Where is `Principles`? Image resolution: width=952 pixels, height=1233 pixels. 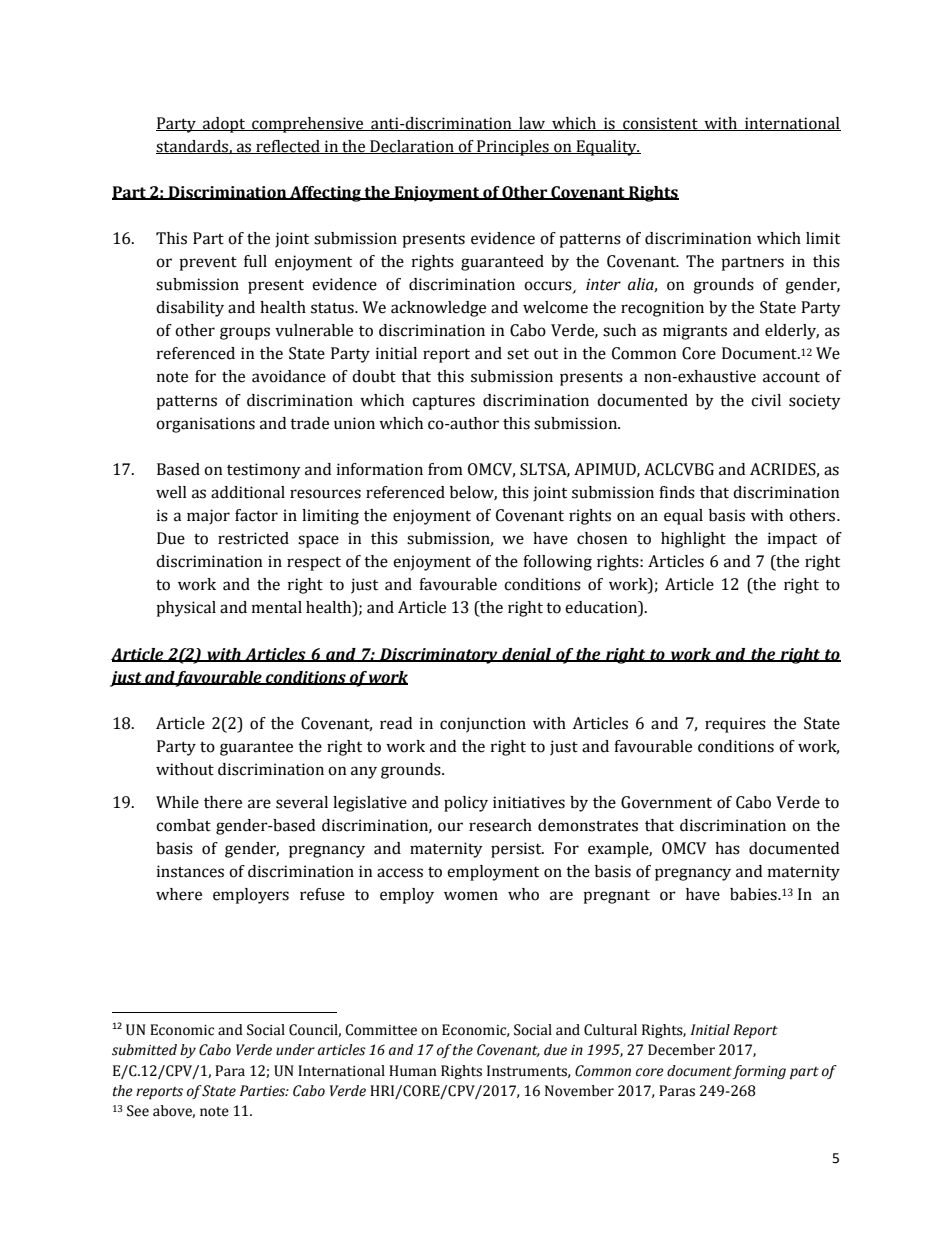
Principles is located at coordinates (513, 148).
